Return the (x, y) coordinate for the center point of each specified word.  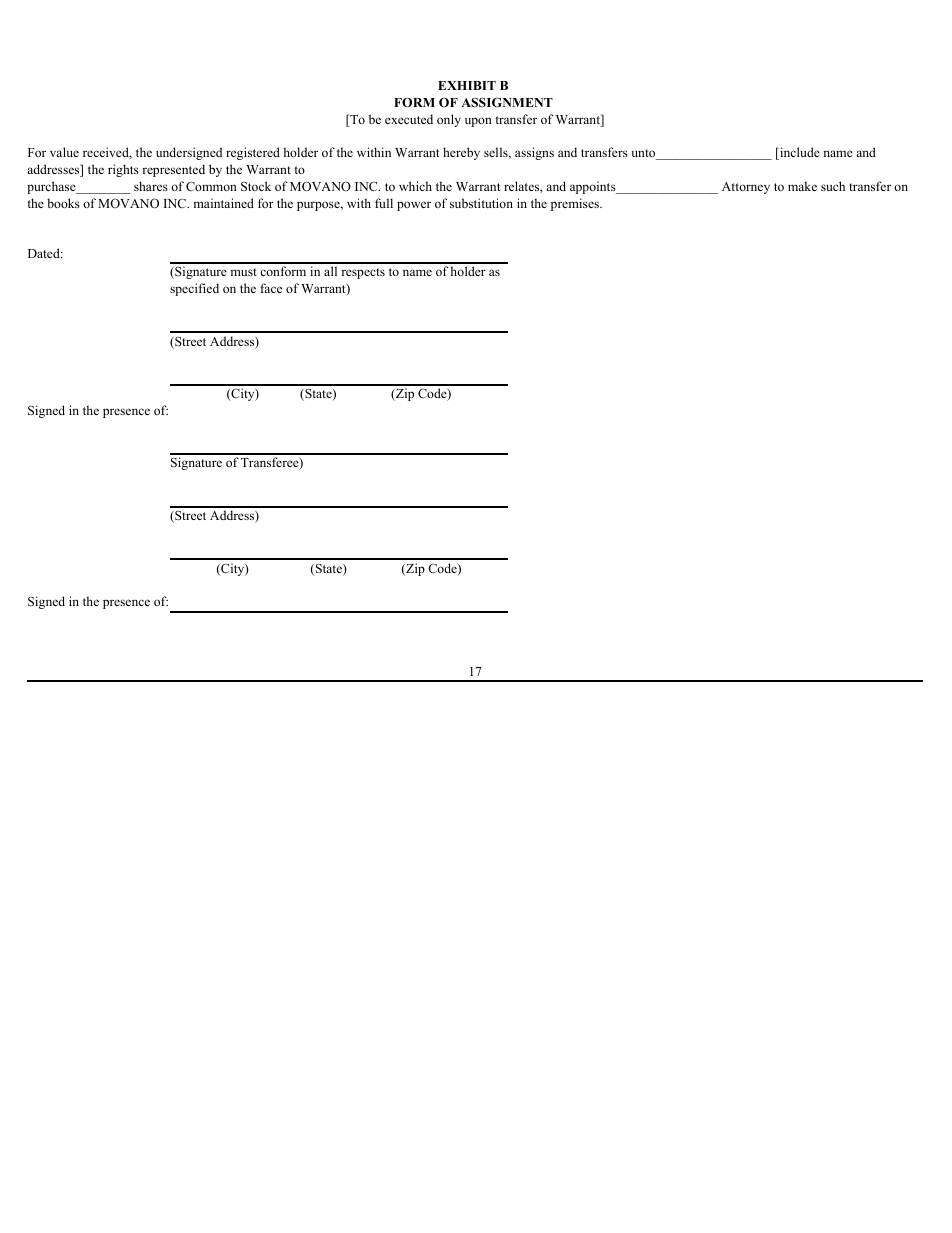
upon (478, 122)
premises (576, 204)
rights (123, 170)
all (330, 271)
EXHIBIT (467, 85)
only (449, 120)
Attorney (746, 188)
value (64, 152)
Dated (45, 253)
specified (194, 289)
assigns (534, 153)
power (414, 206)
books (63, 203)
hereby (461, 153)
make (802, 186)
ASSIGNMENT (507, 102)
